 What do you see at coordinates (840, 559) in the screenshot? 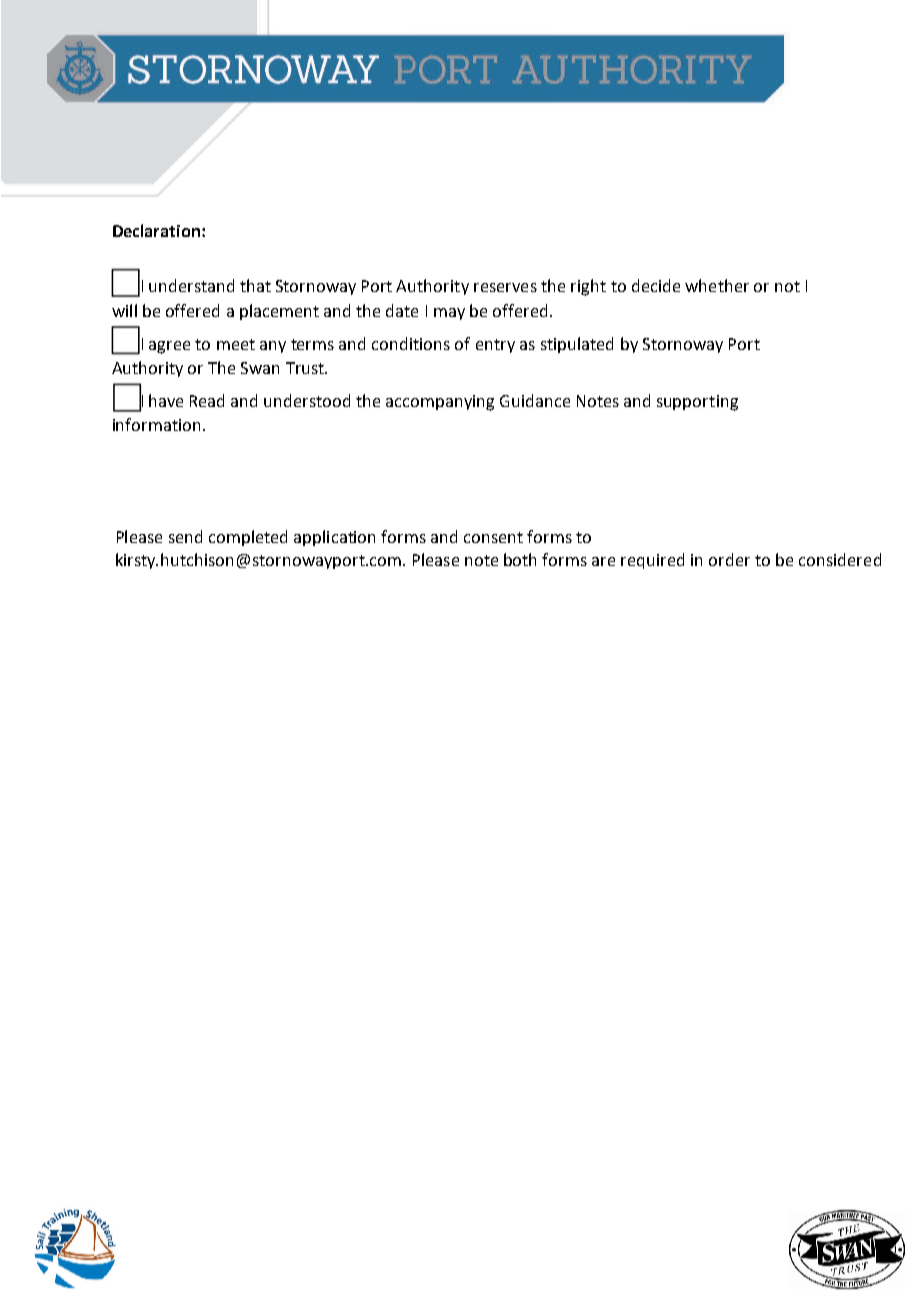
I see `considered` at bounding box center [840, 559].
